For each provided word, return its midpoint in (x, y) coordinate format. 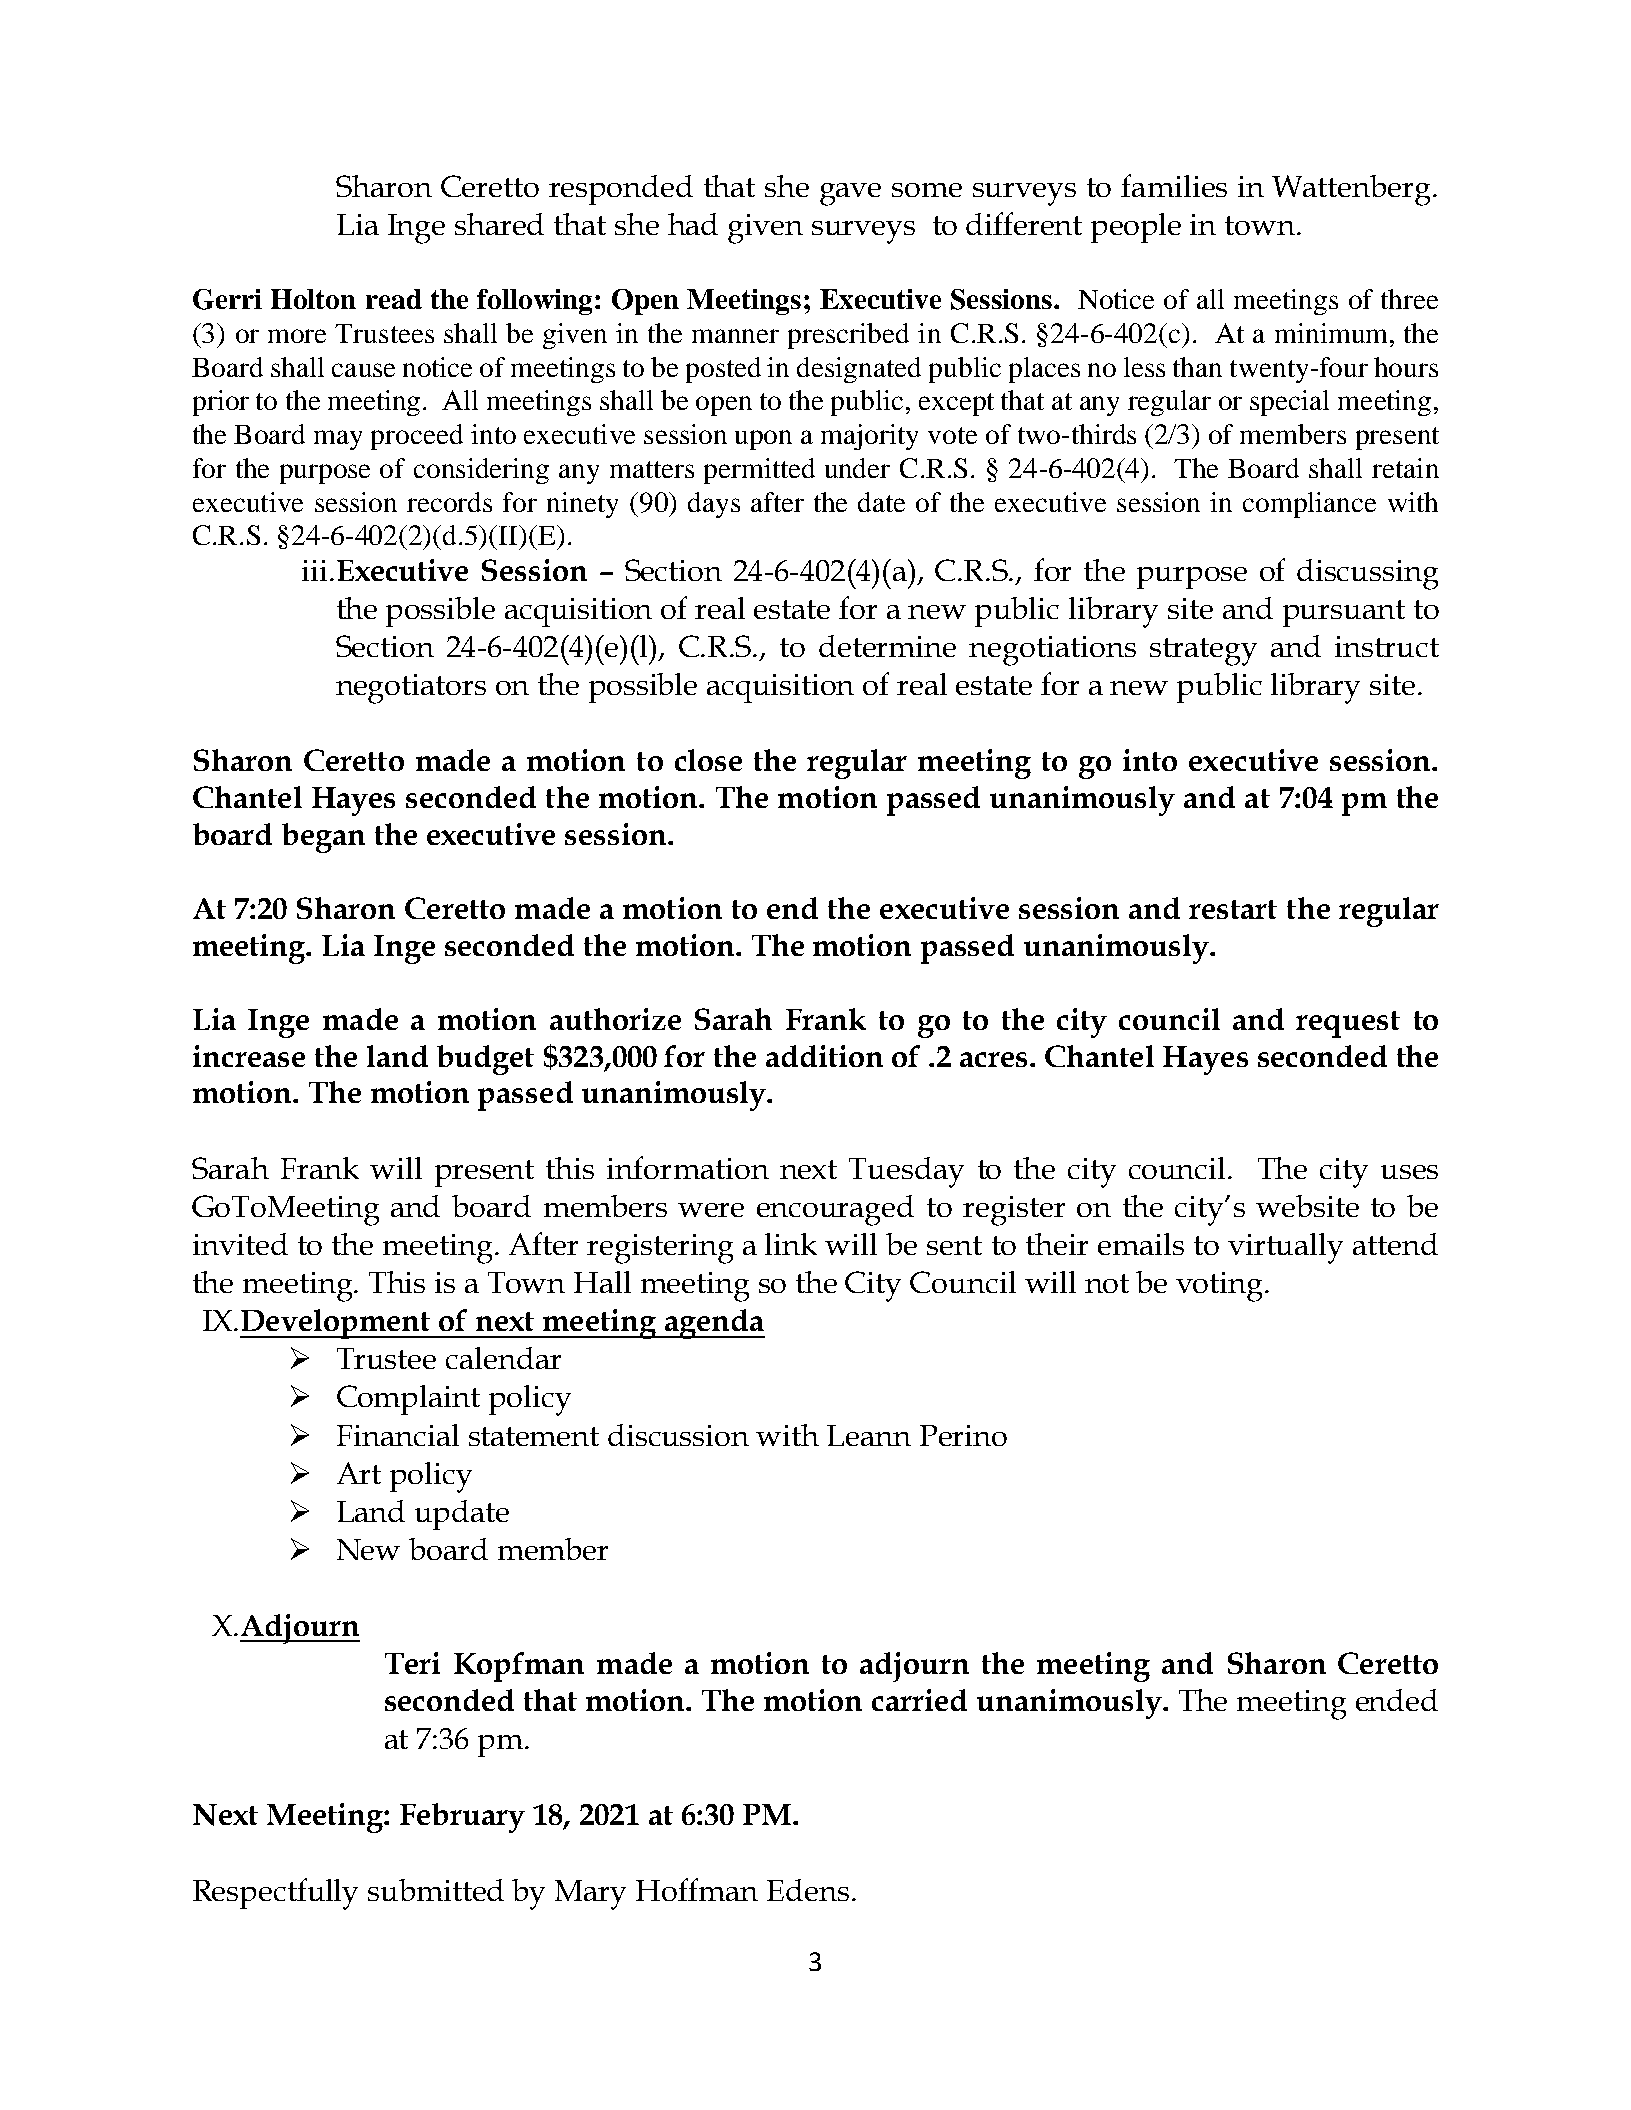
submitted (436, 1890)
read (394, 299)
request (1348, 1024)
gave (850, 194)
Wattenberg (1353, 190)
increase (249, 1056)
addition (824, 1056)
